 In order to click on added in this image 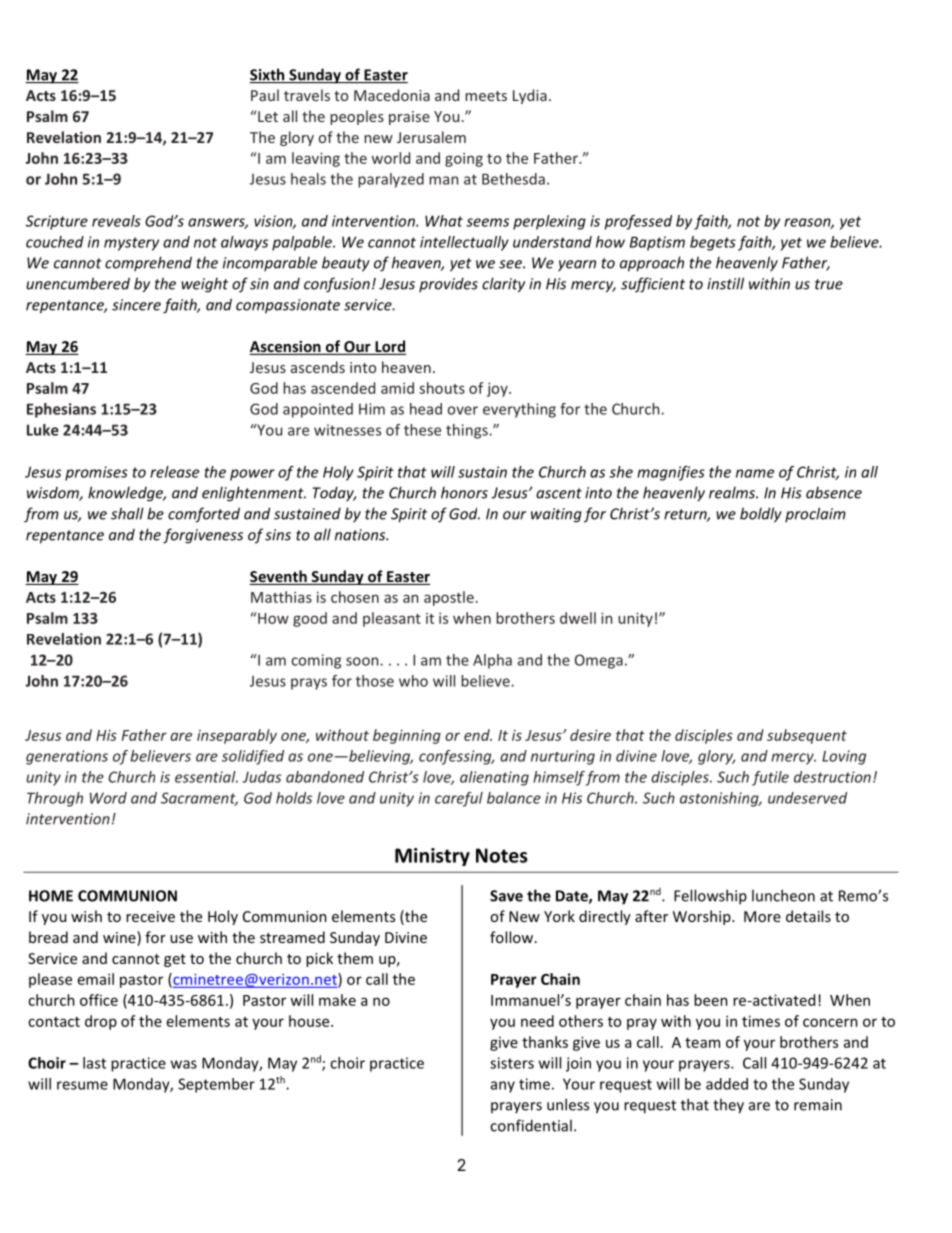, I will do `click(727, 1084)`.
